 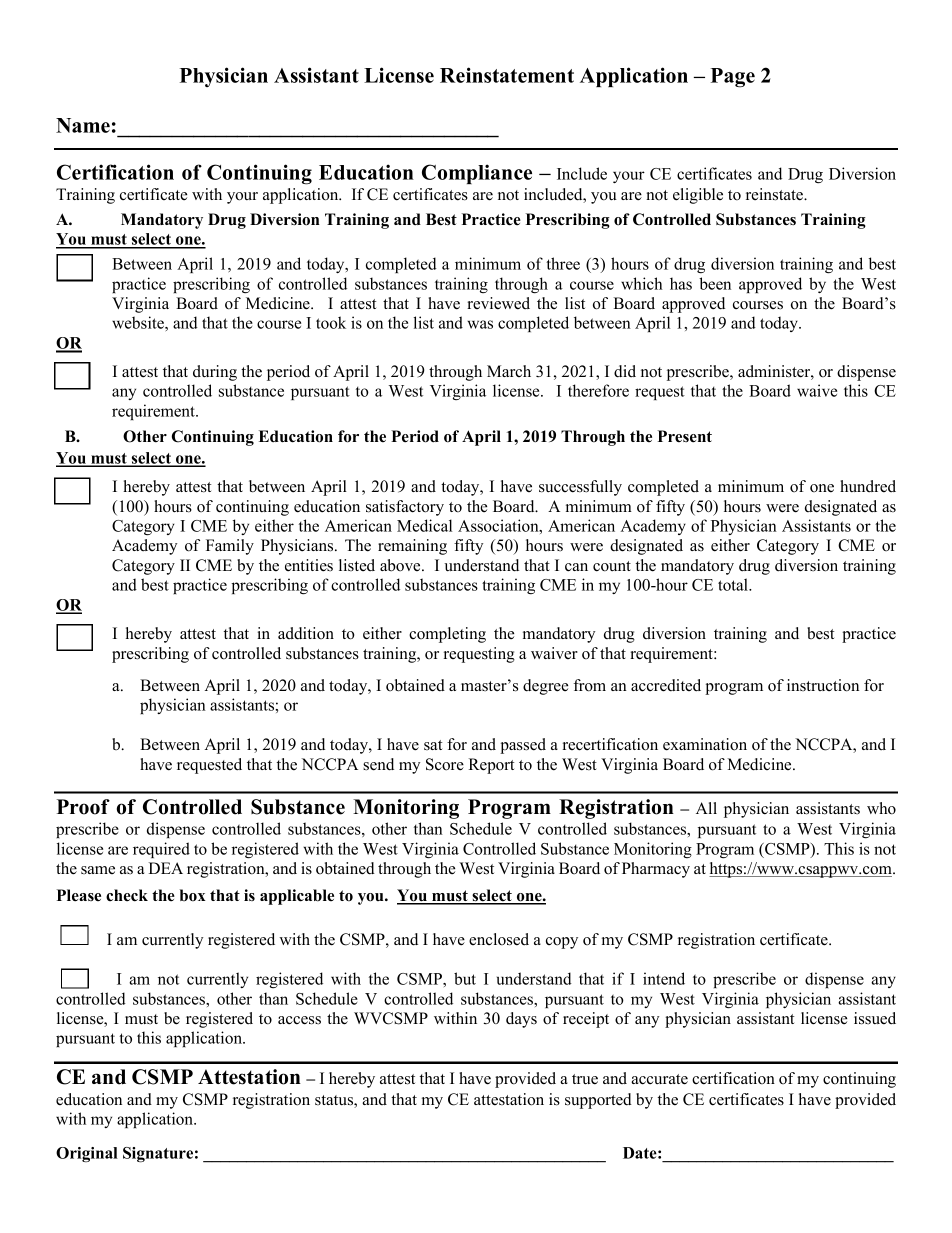 What do you see at coordinates (598, 1101) in the screenshot?
I see `supported` at bounding box center [598, 1101].
